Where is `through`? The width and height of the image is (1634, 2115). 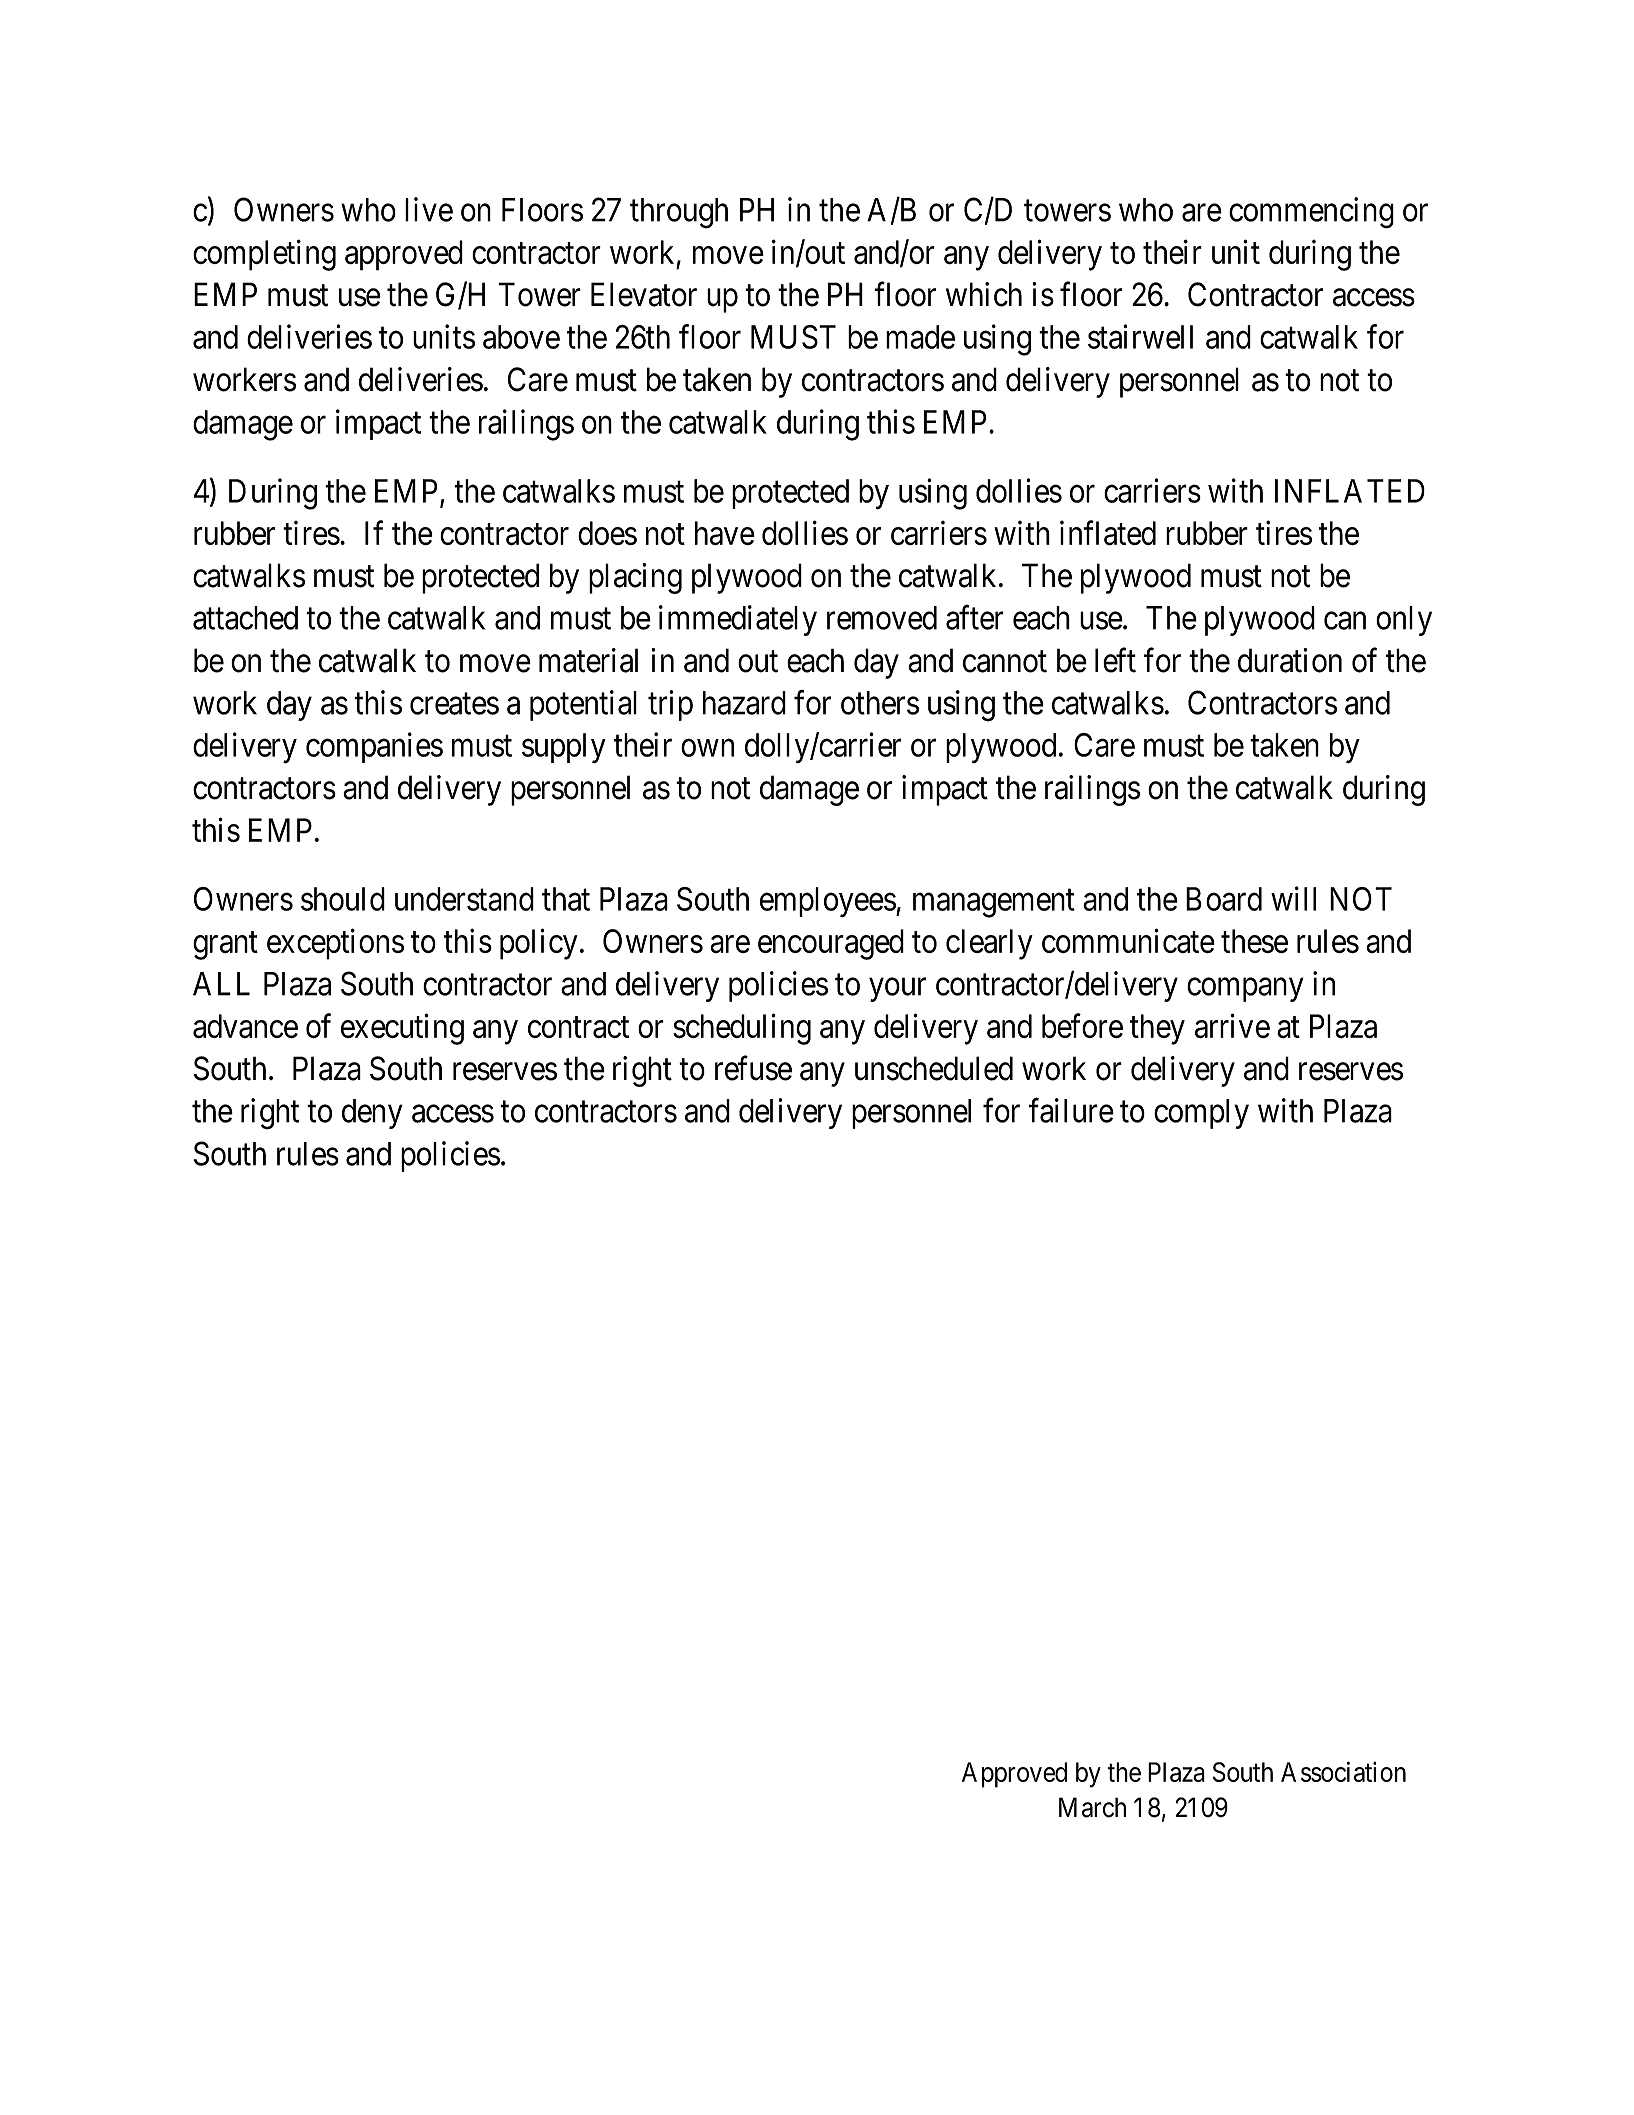 through is located at coordinates (679, 213).
